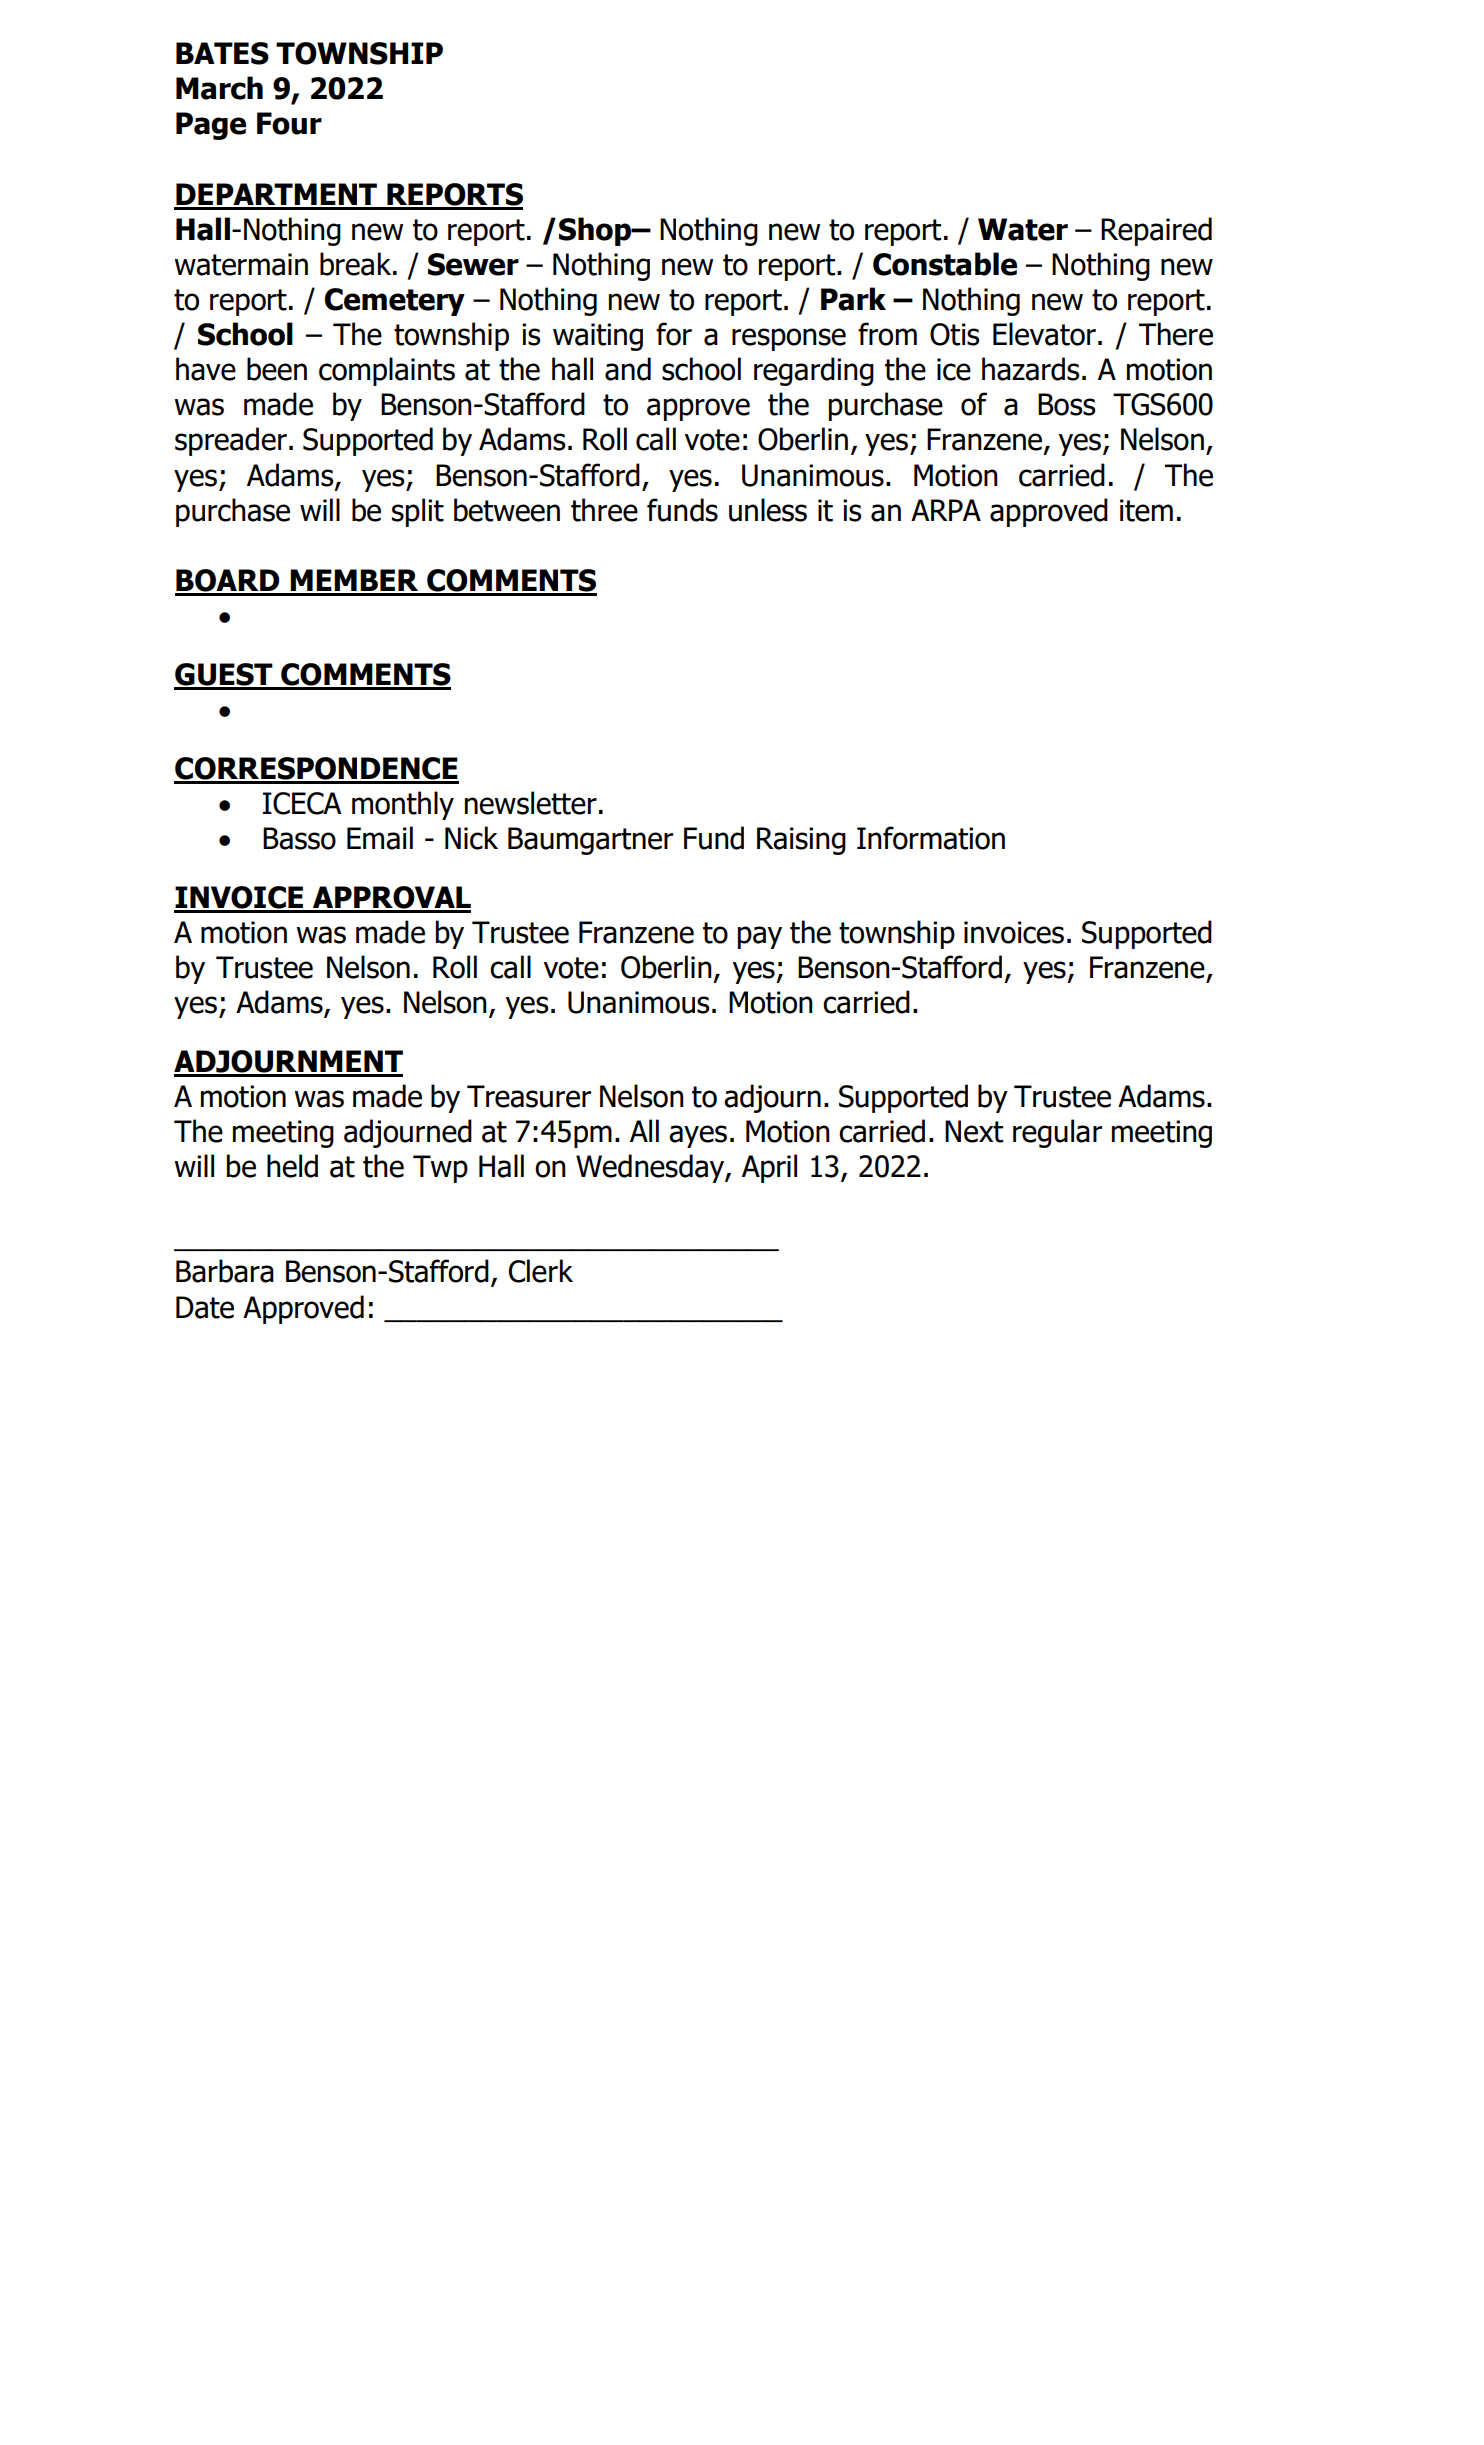  I want to click on Barbara, so click(225, 1271).
